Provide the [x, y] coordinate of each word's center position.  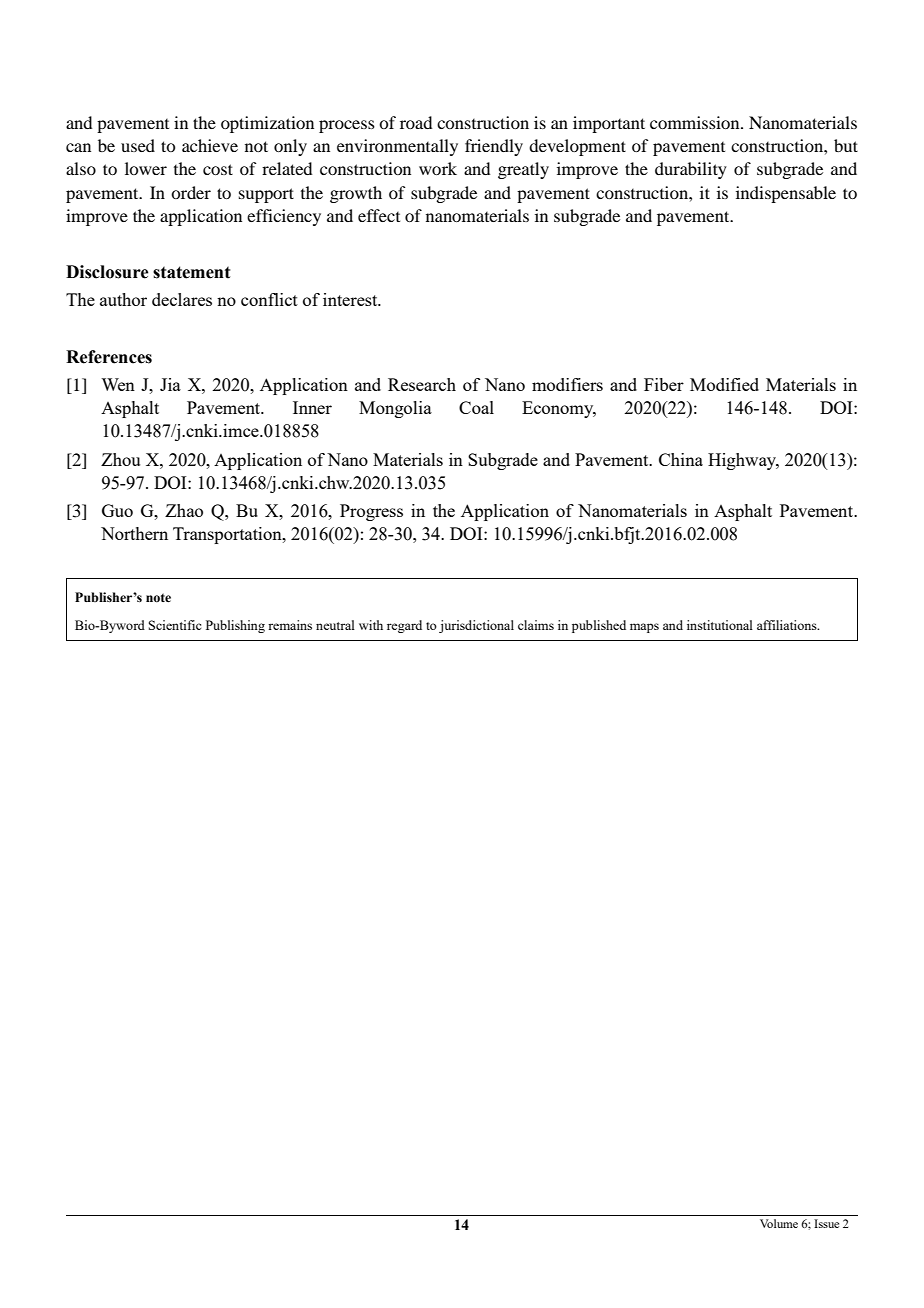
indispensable [786, 194]
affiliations [788, 625]
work [438, 168]
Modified [724, 384]
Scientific [175, 625]
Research [422, 384]
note [158, 598]
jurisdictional [476, 626]
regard [404, 626]
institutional [720, 625]
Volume [779, 1223]
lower [146, 168]
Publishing [235, 626]
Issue [826, 1223]
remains [290, 625]
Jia [170, 384]
